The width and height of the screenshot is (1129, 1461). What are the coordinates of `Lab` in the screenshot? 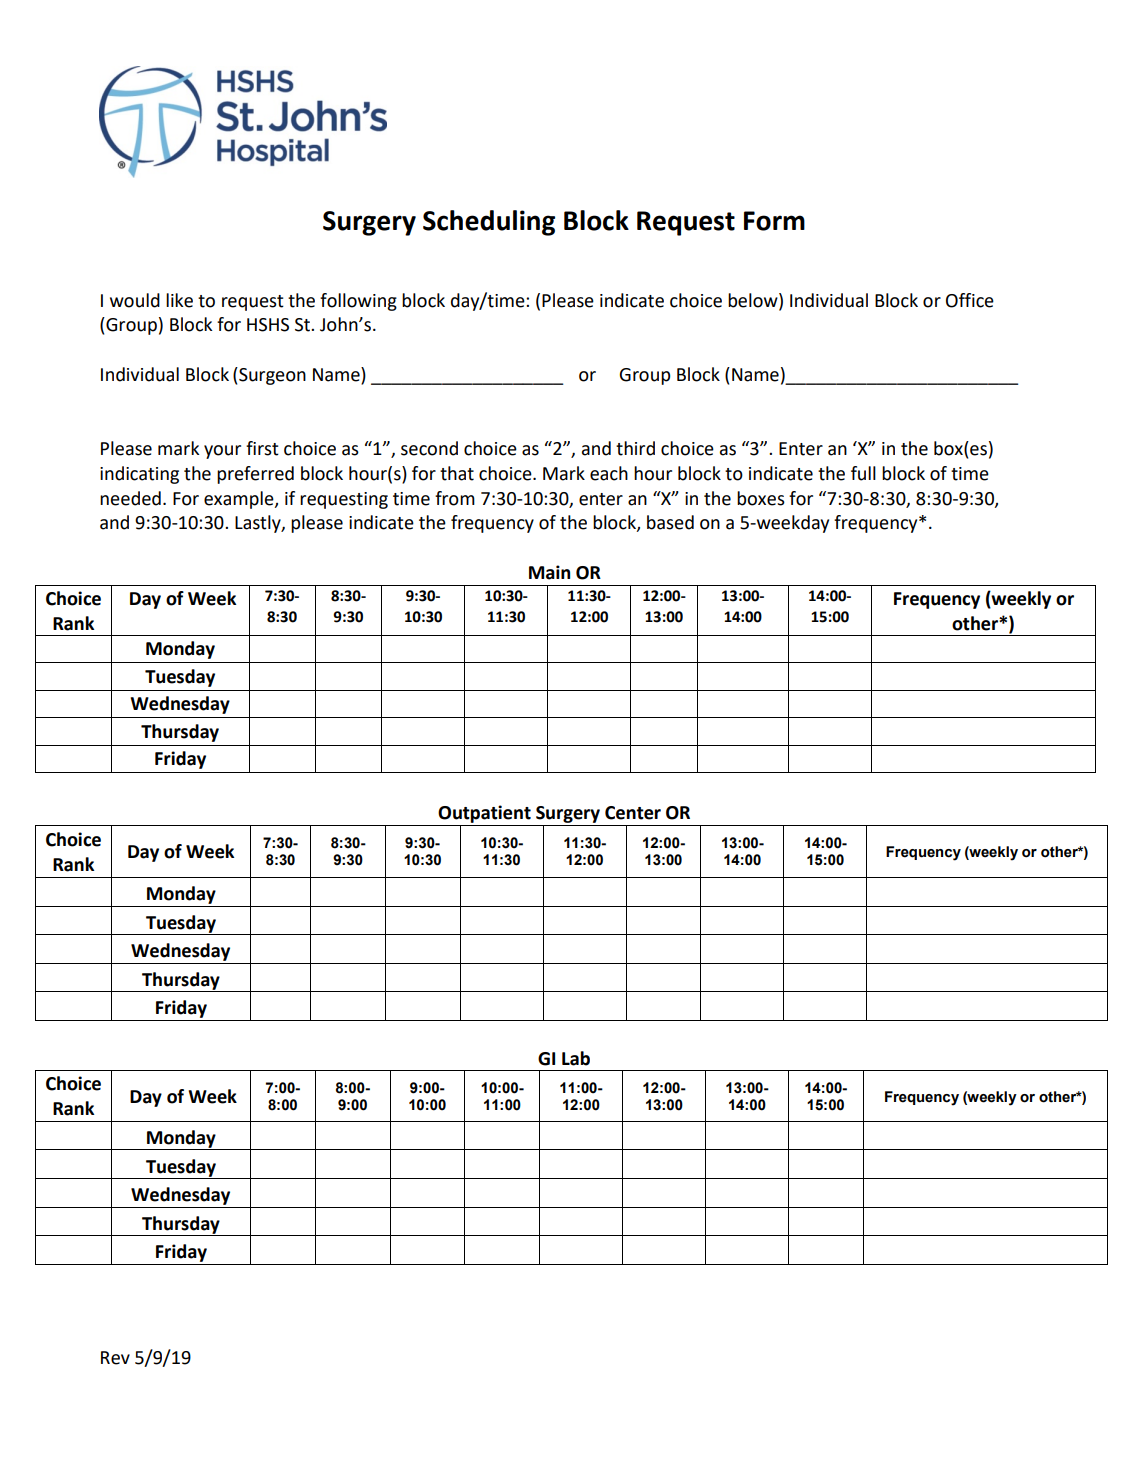 It's located at (576, 1058).
